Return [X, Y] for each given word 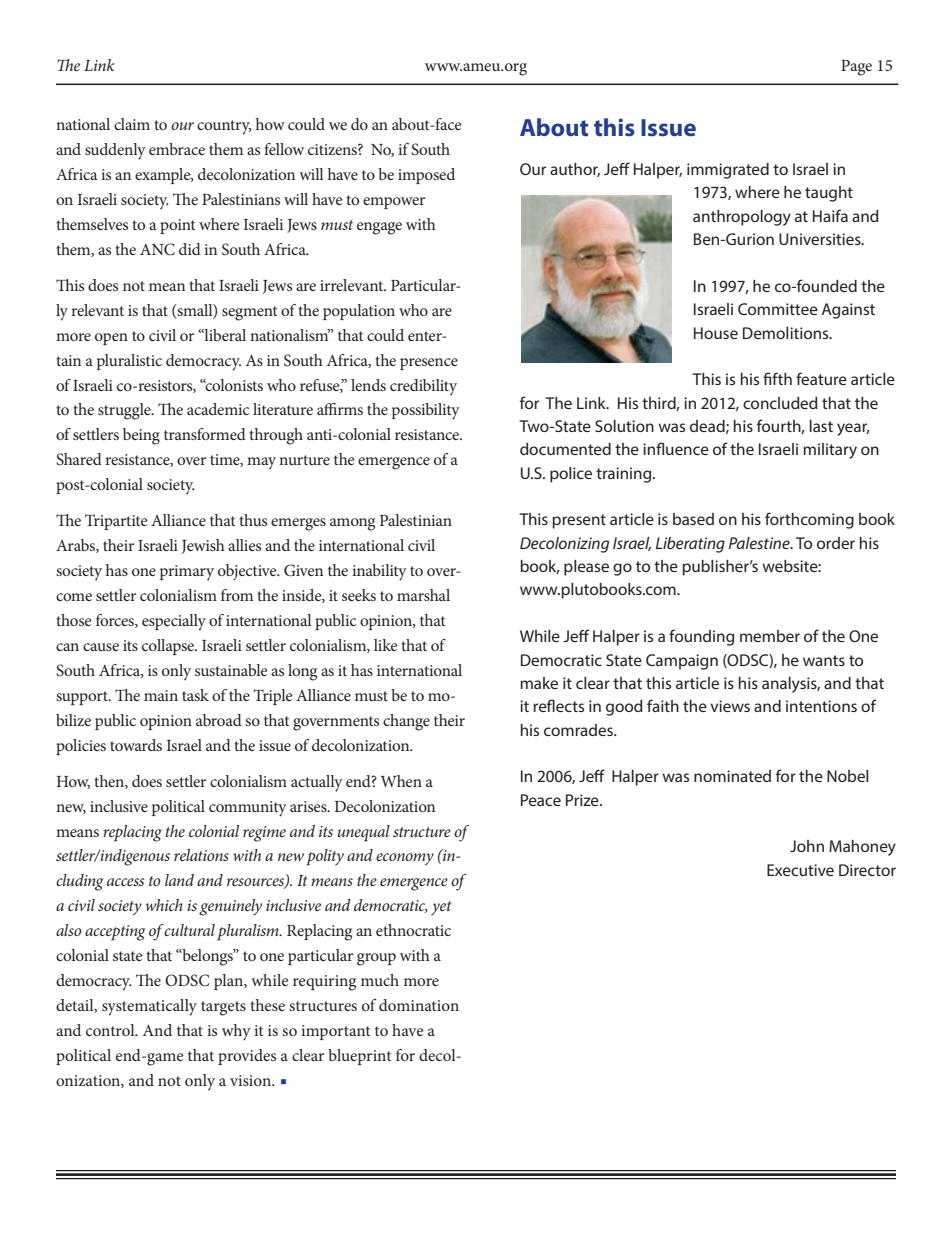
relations [201, 855]
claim [132, 124]
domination [419, 1005]
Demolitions [787, 333]
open [111, 339]
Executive [800, 870]
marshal [423, 595]
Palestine [760, 543]
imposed [426, 176]
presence [429, 364]
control [111, 1030]
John [807, 846]
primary [187, 573]
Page [856, 68]
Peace [541, 800]
